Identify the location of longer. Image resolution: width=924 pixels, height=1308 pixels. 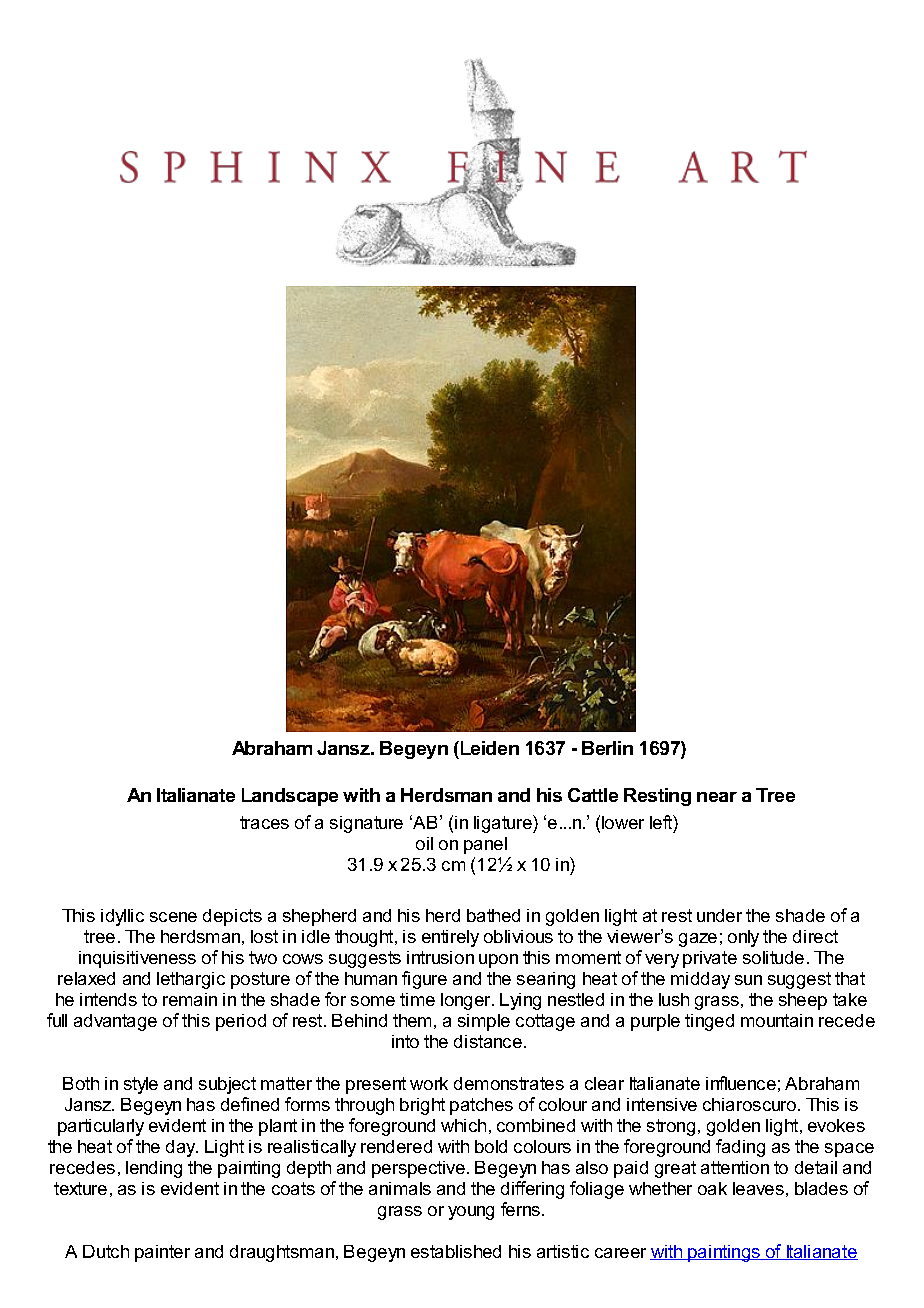
(467, 1001).
